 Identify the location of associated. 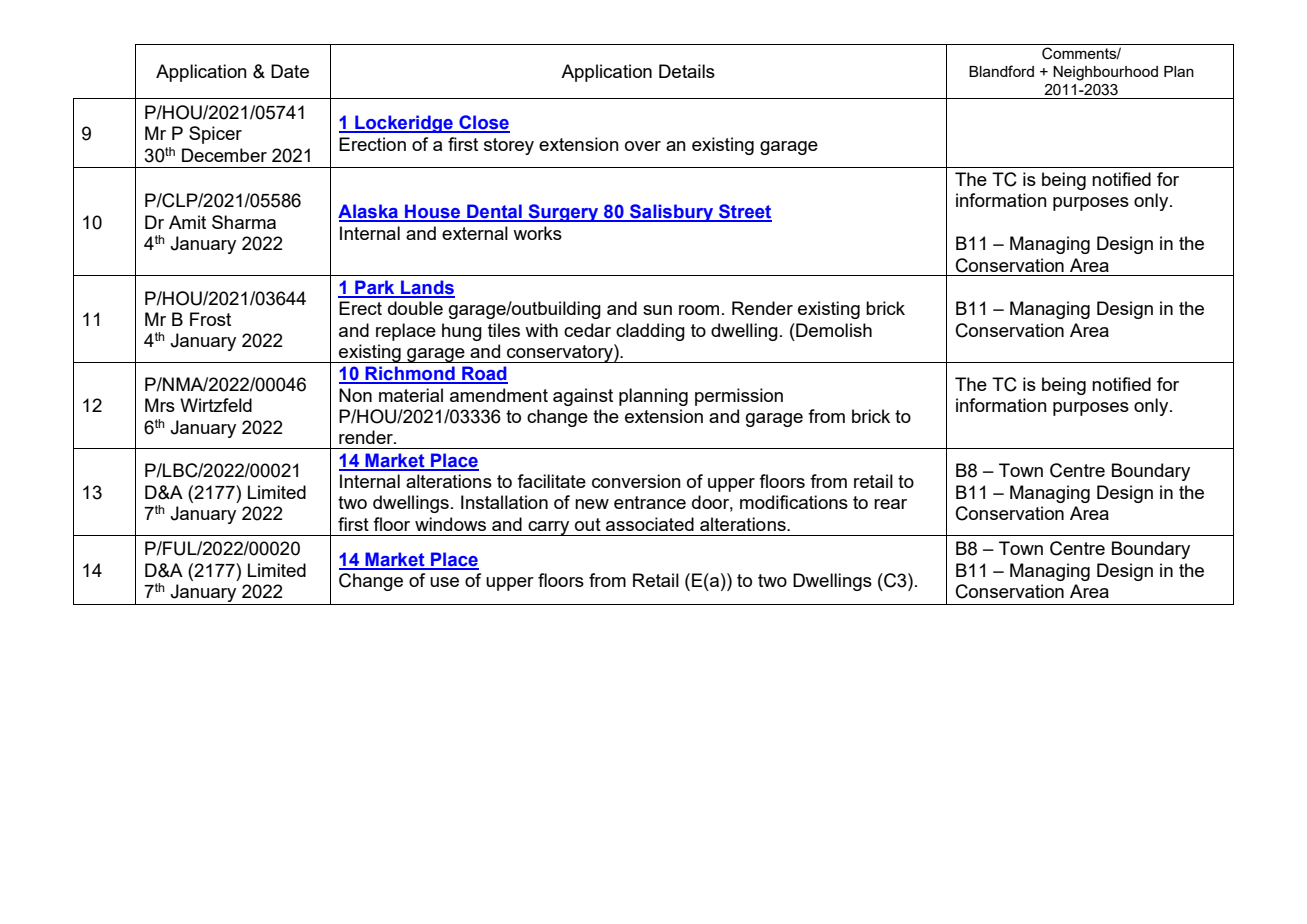
(650, 524).
